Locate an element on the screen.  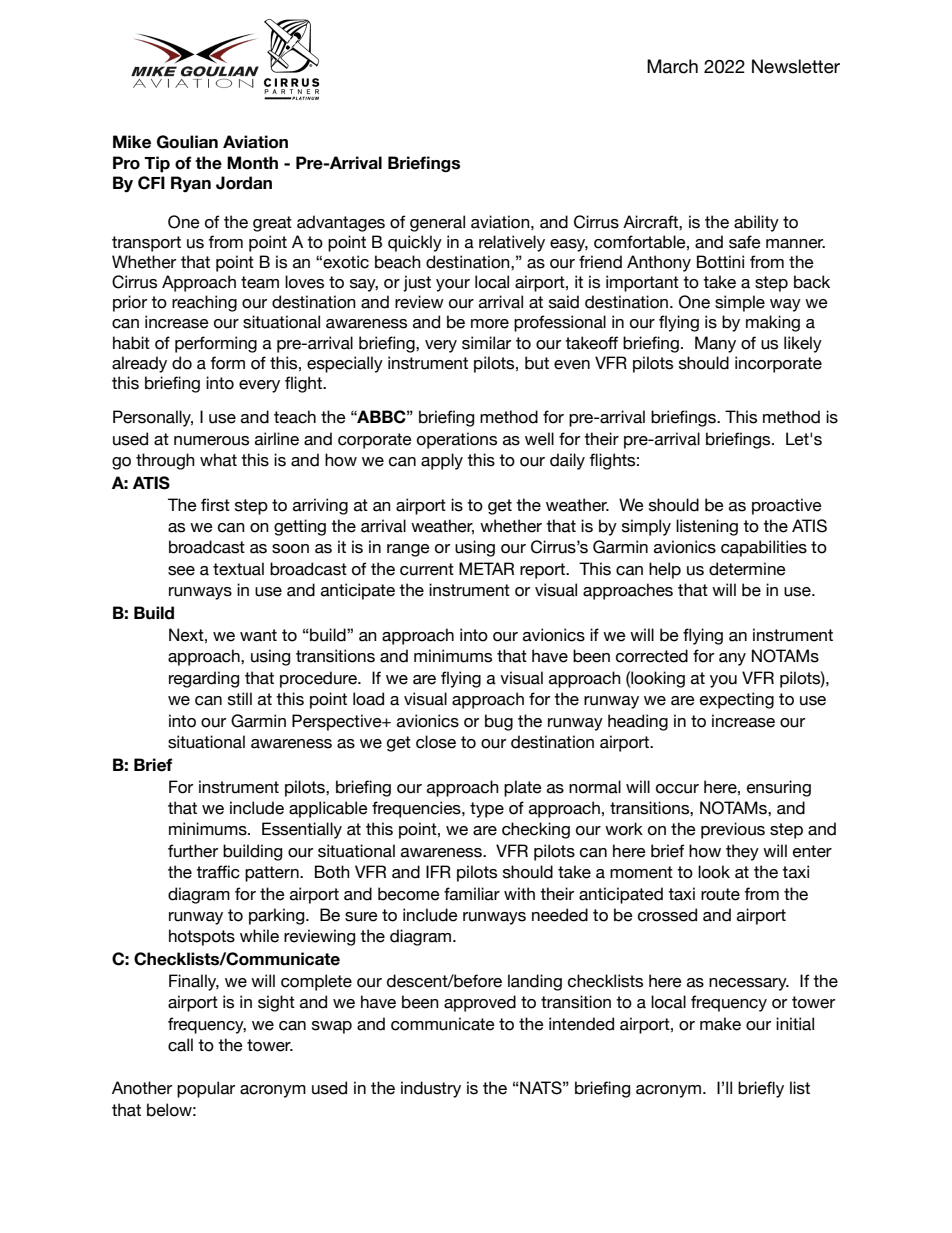
METAR is located at coordinates (486, 568).
